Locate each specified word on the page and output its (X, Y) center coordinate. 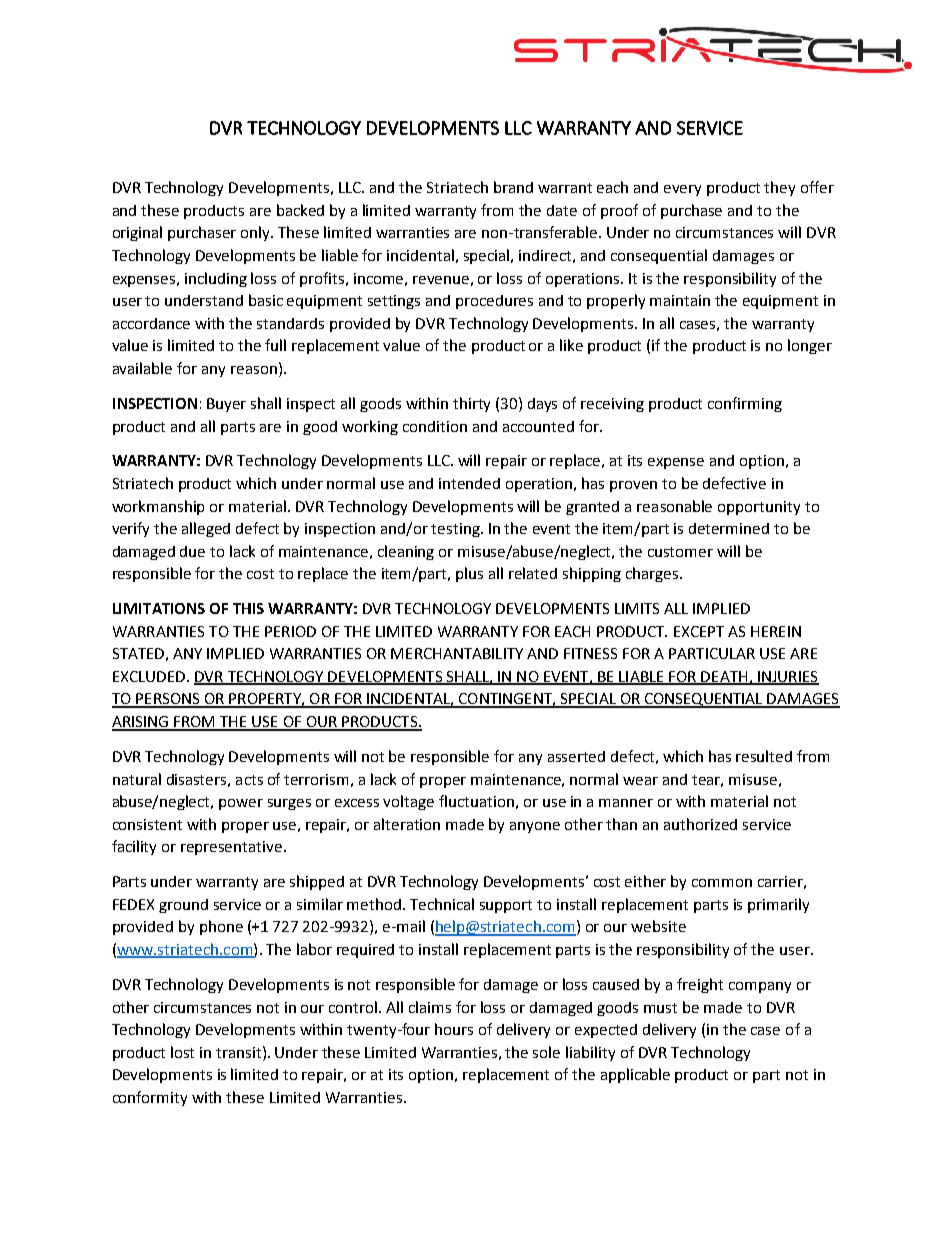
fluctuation (476, 801)
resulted (764, 756)
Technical (442, 904)
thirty (471, 404)
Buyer (226, 405)
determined (729, 528)
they (779, 188)
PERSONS (168, 700)
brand (513, 187)
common (722, 883)
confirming (745, 404)
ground (183, 906)
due (192, 551)
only (257, 233)
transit (240, 1052)
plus (469, 574)
